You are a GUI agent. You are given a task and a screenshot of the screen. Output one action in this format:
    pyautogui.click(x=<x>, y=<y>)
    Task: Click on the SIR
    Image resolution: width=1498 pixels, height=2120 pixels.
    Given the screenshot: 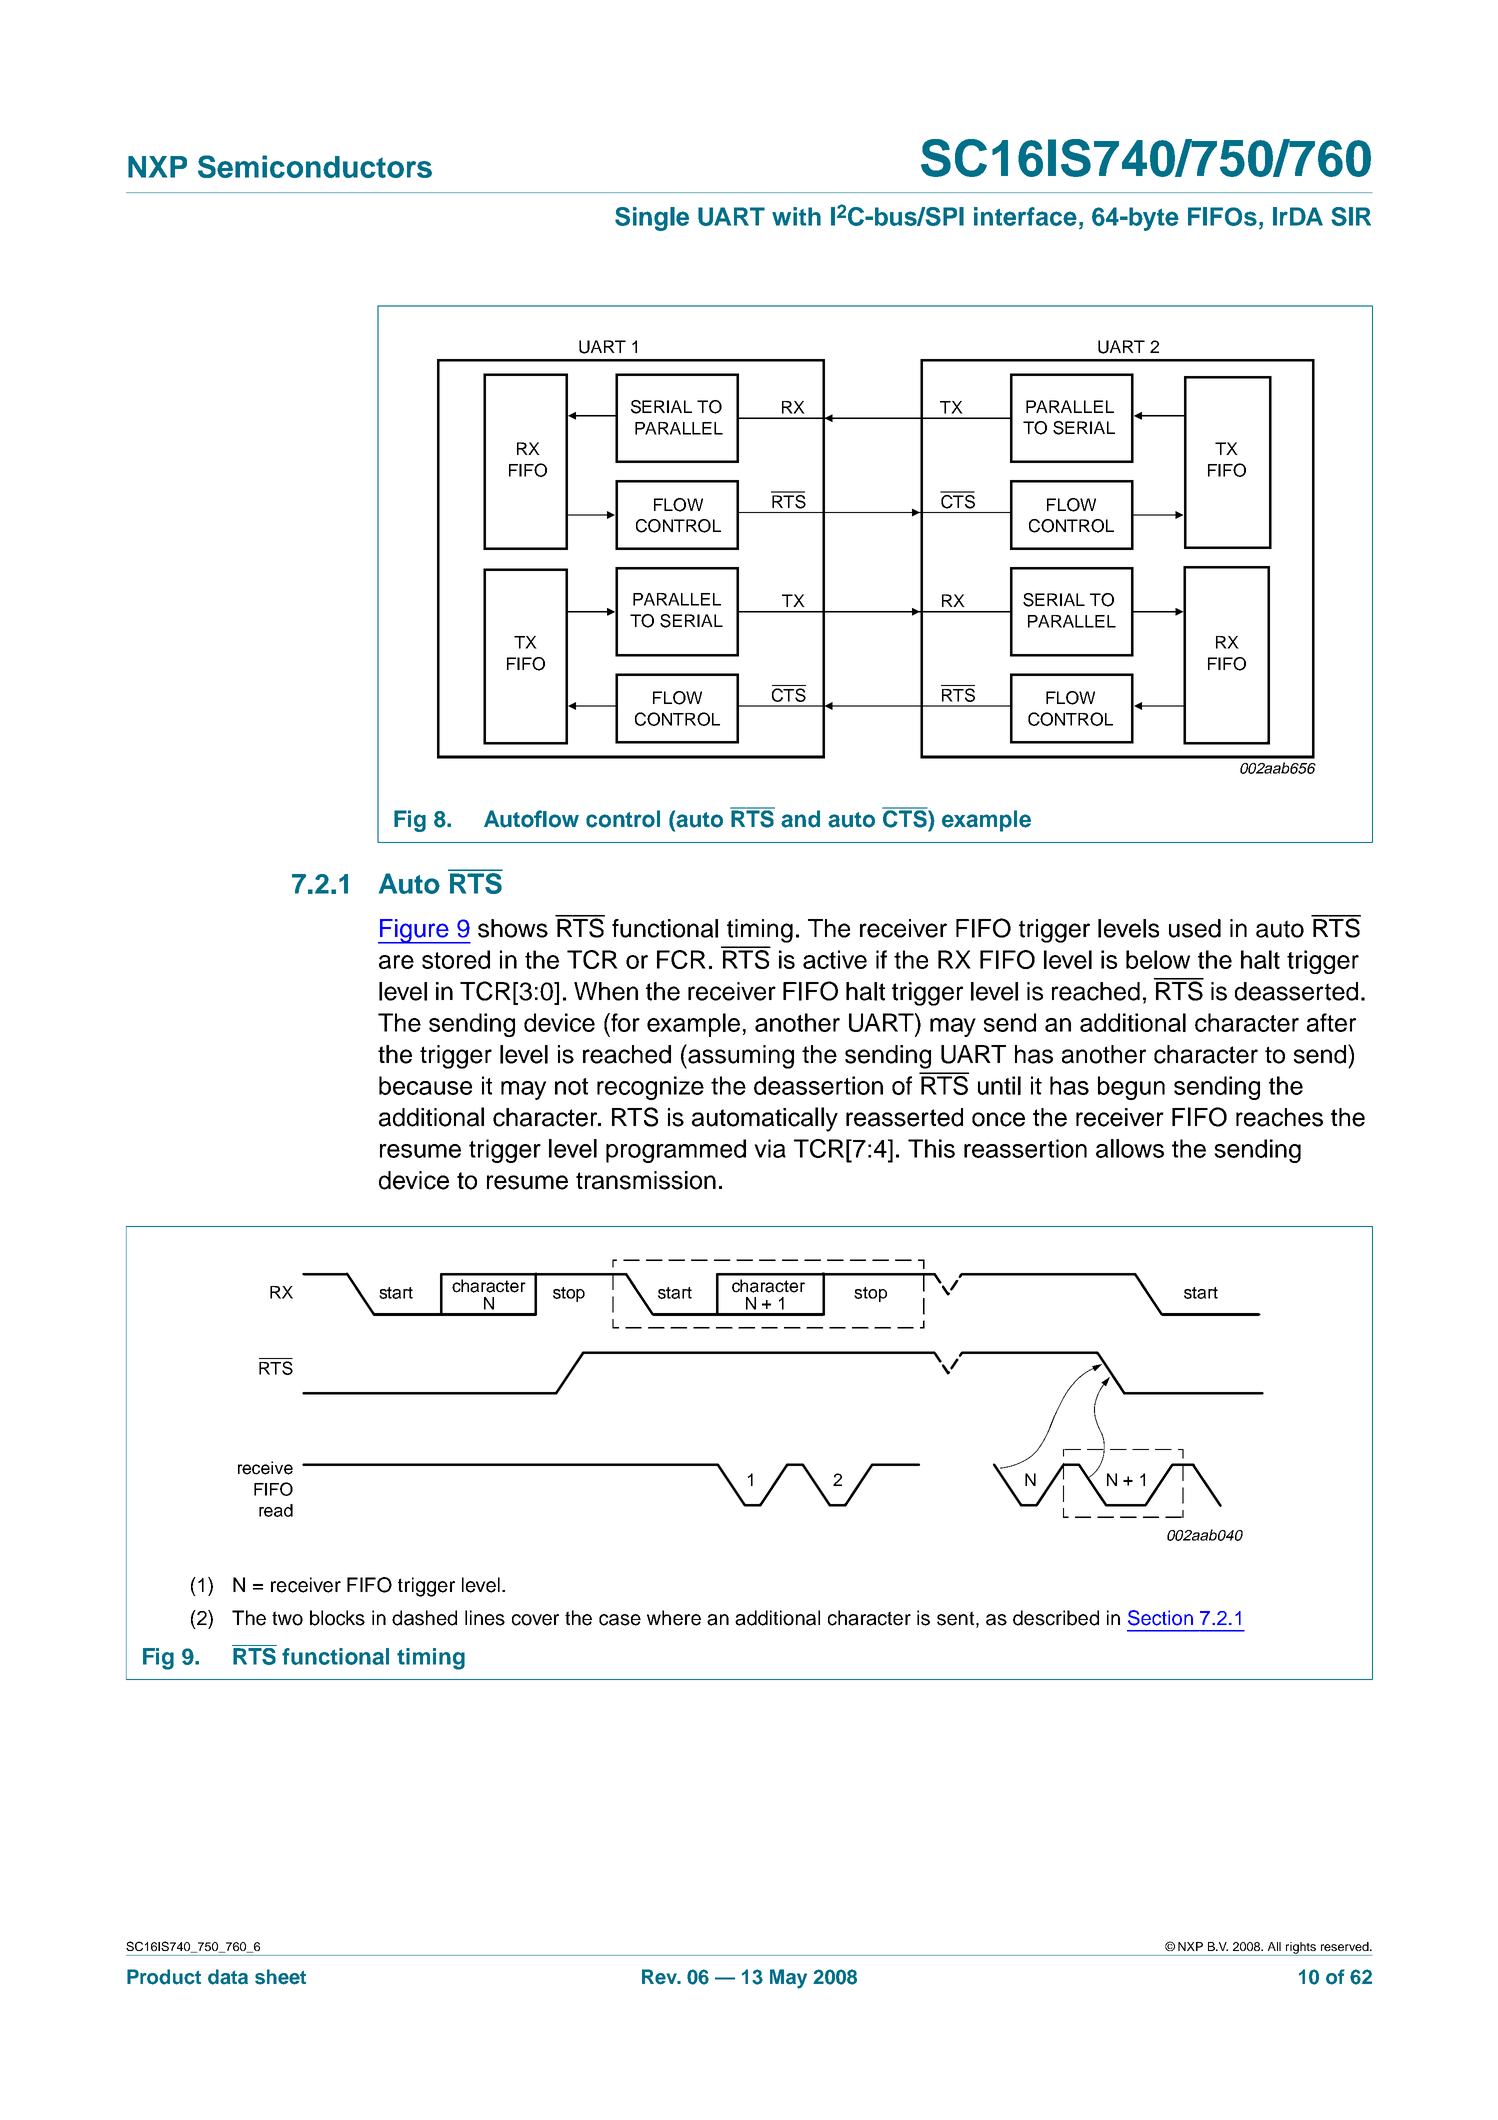 What is the action you would take?
    pyautogui.click(x=1351, y=216)
